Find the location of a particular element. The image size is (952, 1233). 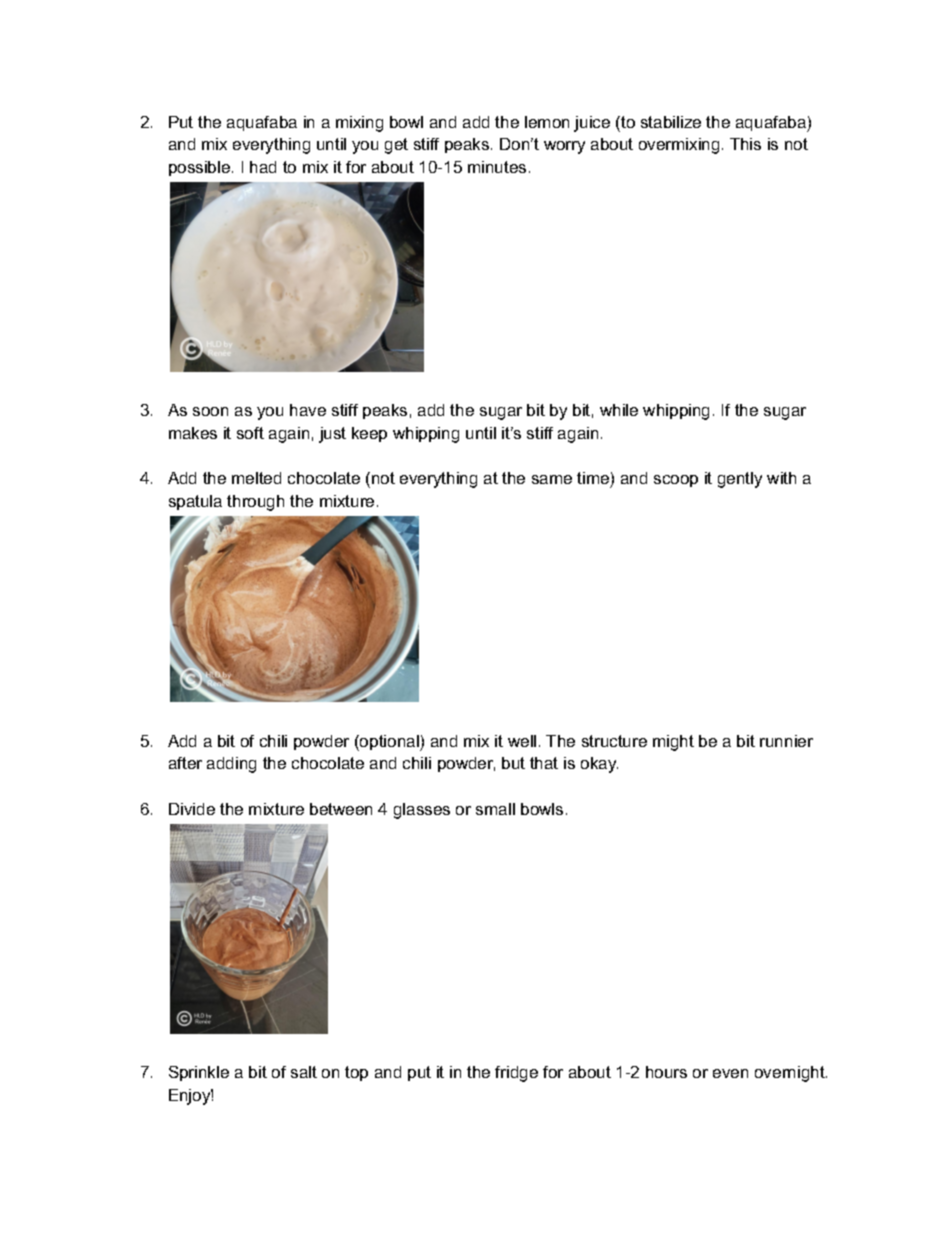

fridge is located at coordinates (516, 1074).
